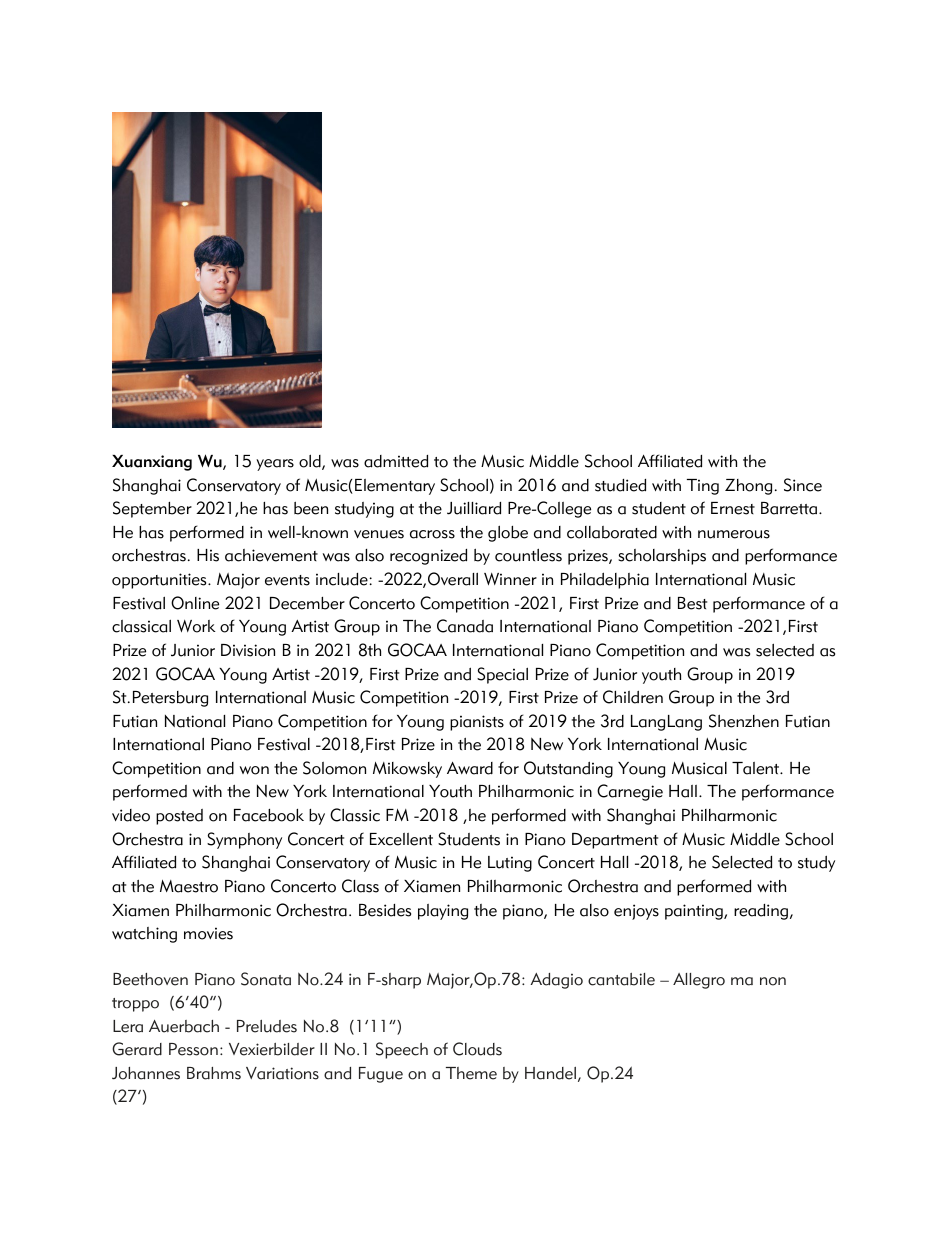 The width and height of the screenshot is (952, 1233). Describe the element at coordinates (248, 650) in the screenshot. I see `Division` at that location.
